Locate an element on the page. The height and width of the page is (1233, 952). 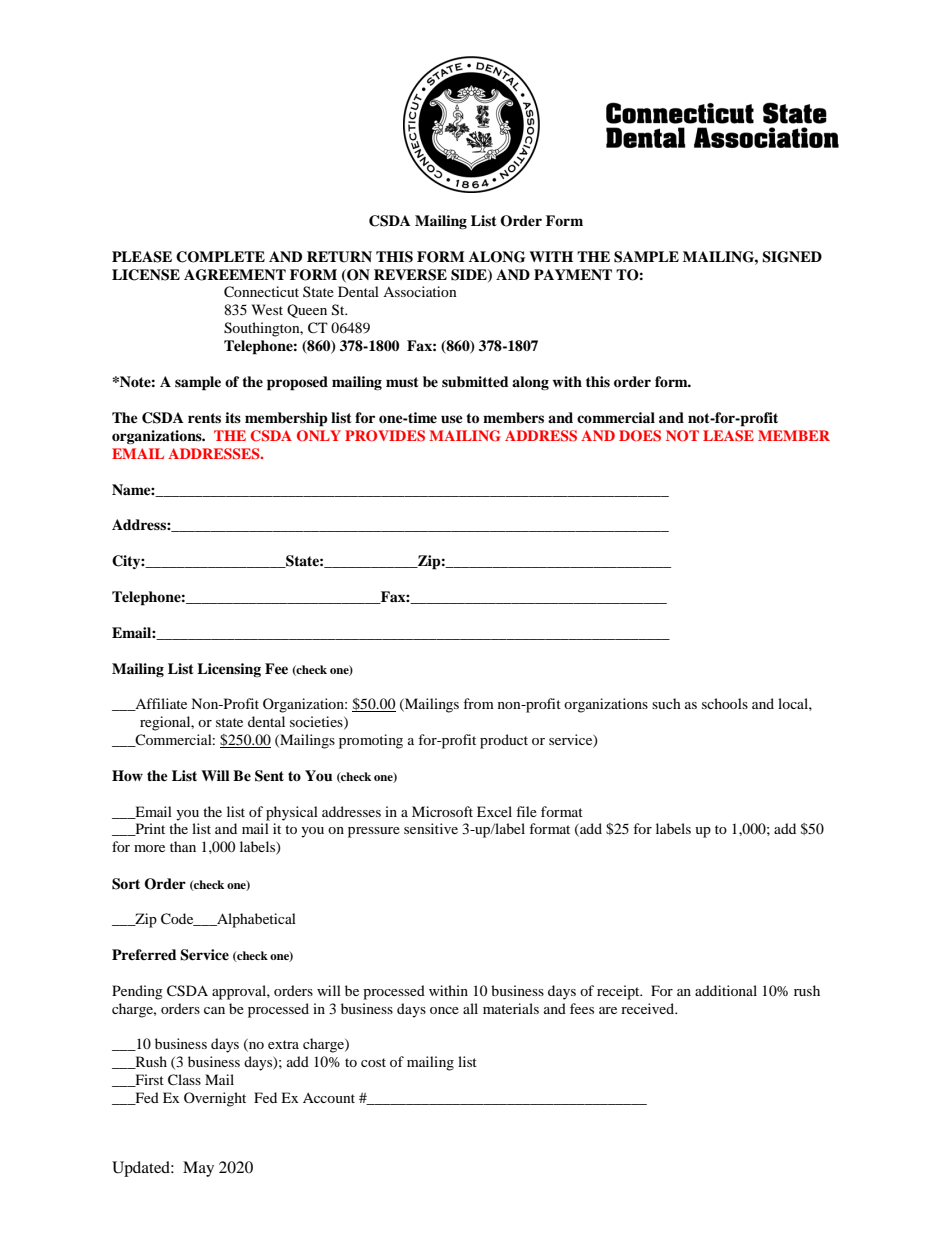
file is located at coordinates (526, 811).
